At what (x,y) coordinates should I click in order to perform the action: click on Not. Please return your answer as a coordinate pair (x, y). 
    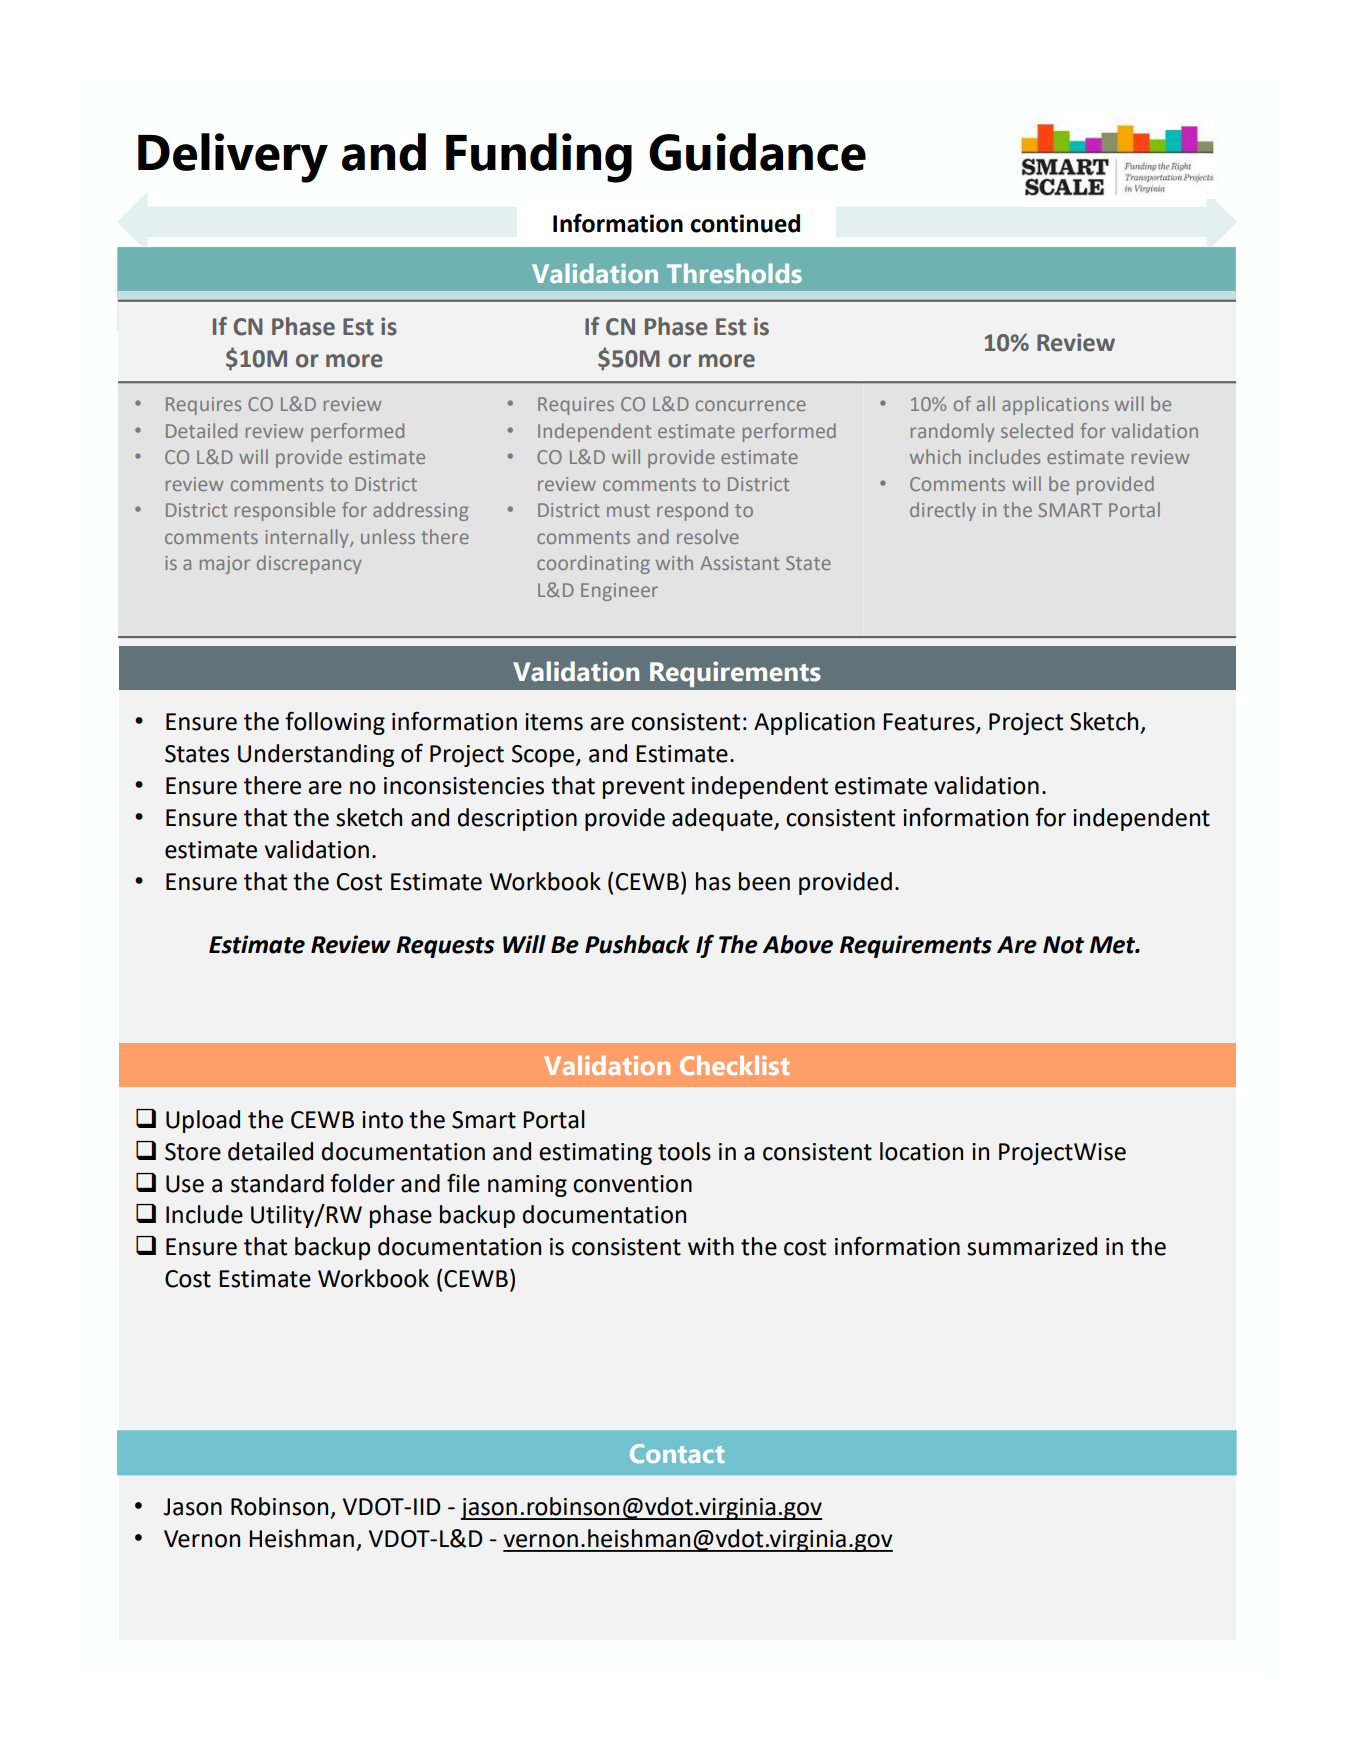
    Looking at the image, I should click on (1063, 945).
